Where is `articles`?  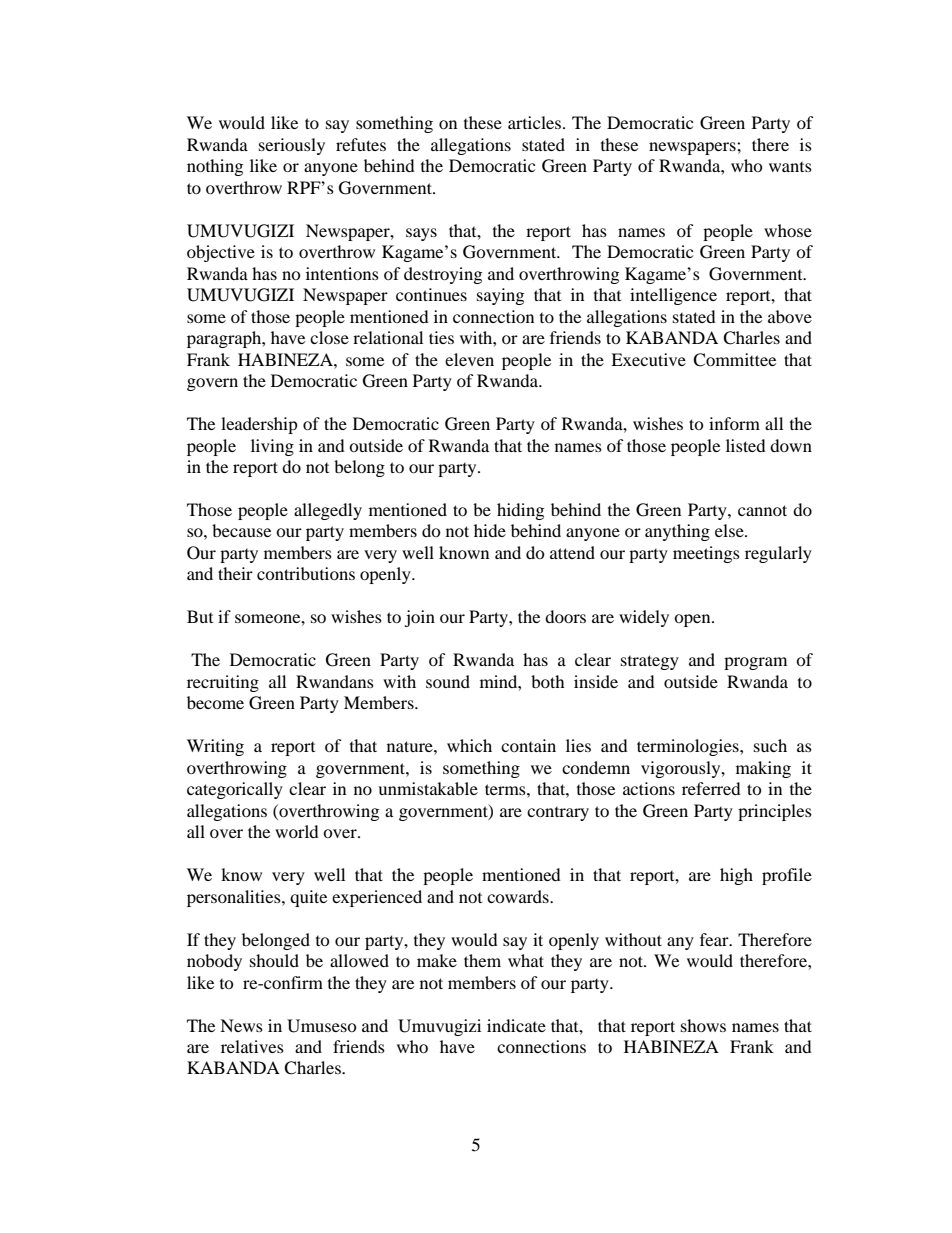
articles is located at coordinates (536, 122).
